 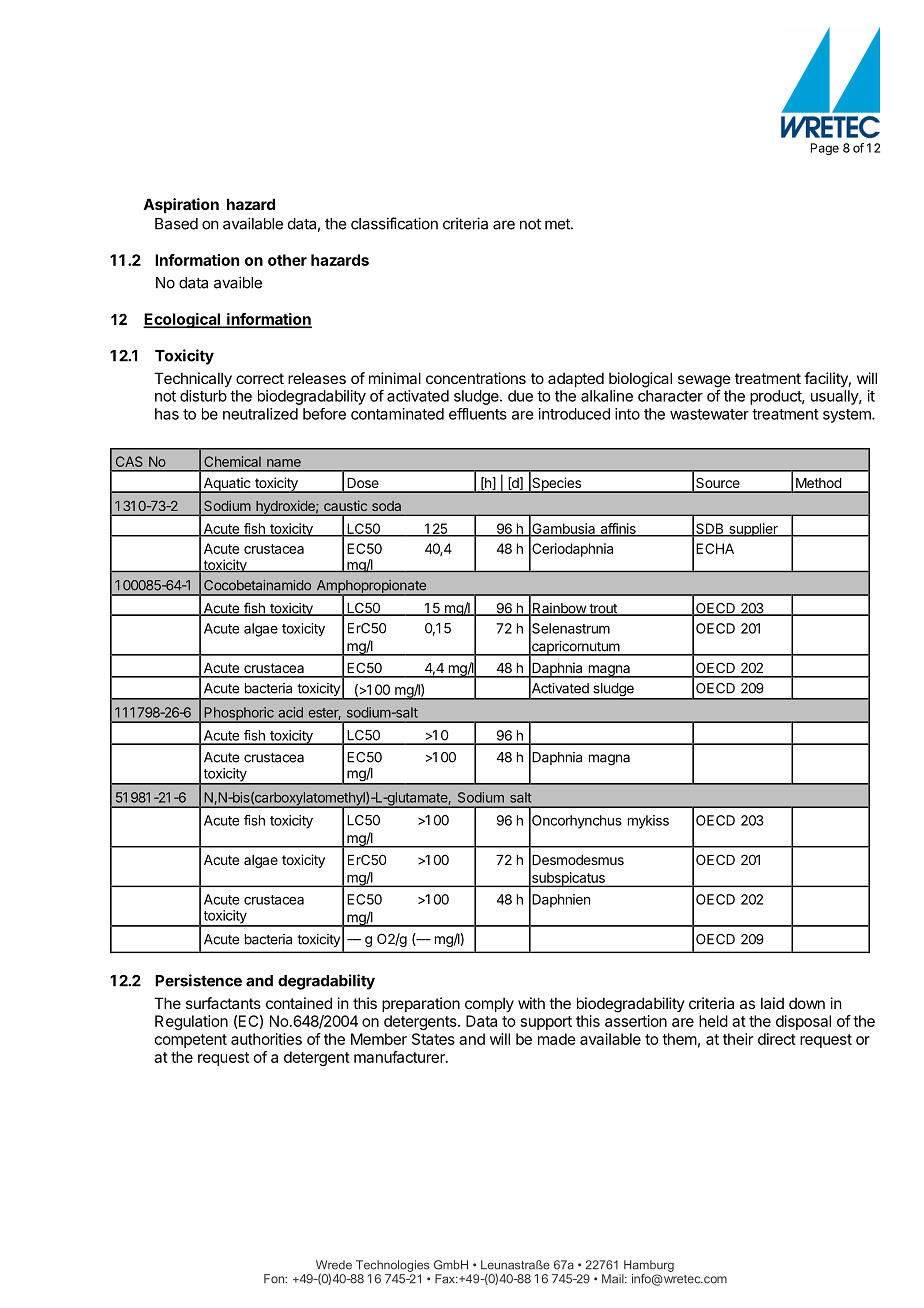 I want to click on Fon, so click(x=275, y=1279).
